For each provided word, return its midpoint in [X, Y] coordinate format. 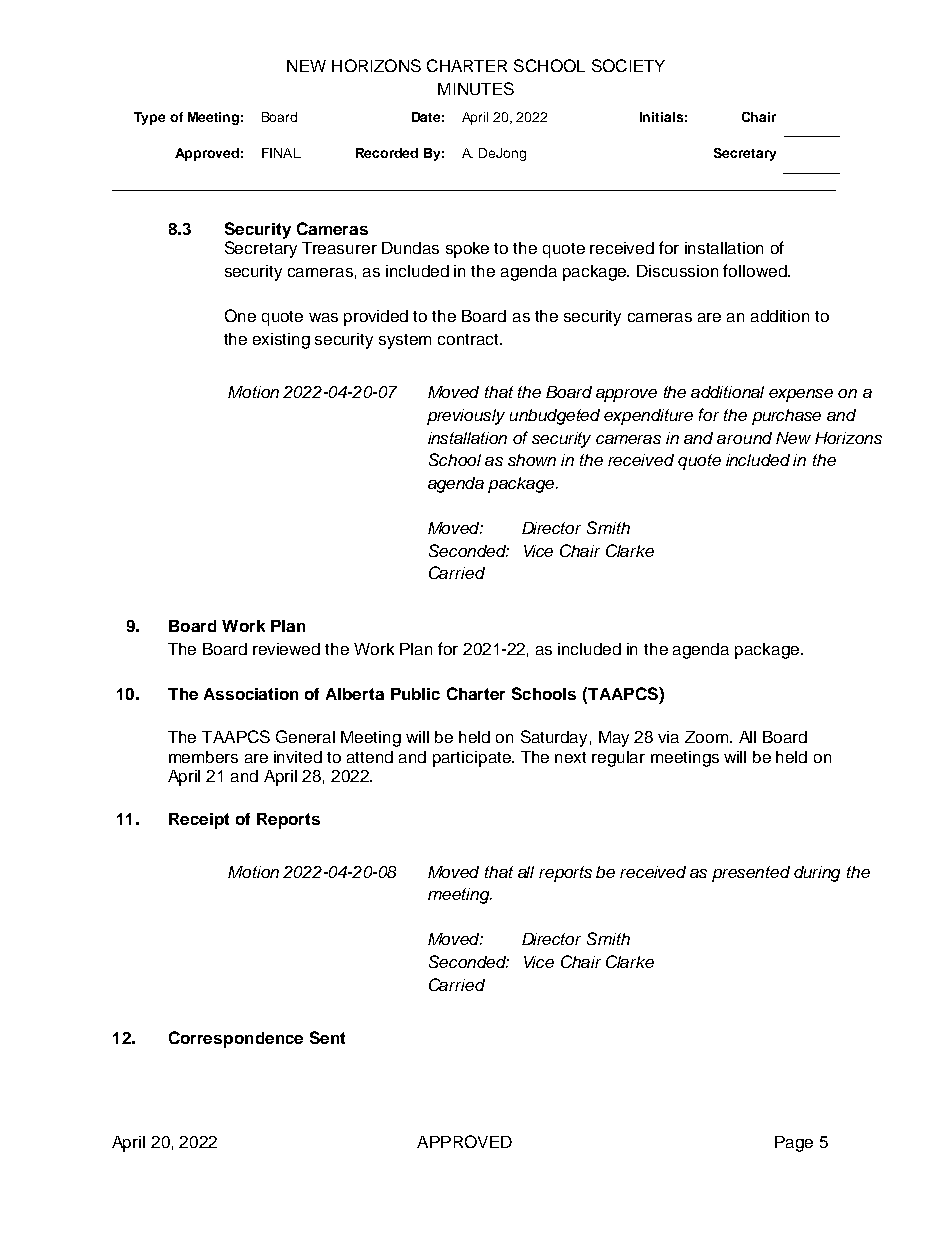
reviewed [286, 649]
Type [149, 118]
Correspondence [236, 1039]
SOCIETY [628, 65]
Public [415, 694]
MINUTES [476, 88]
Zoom [706, 737]
